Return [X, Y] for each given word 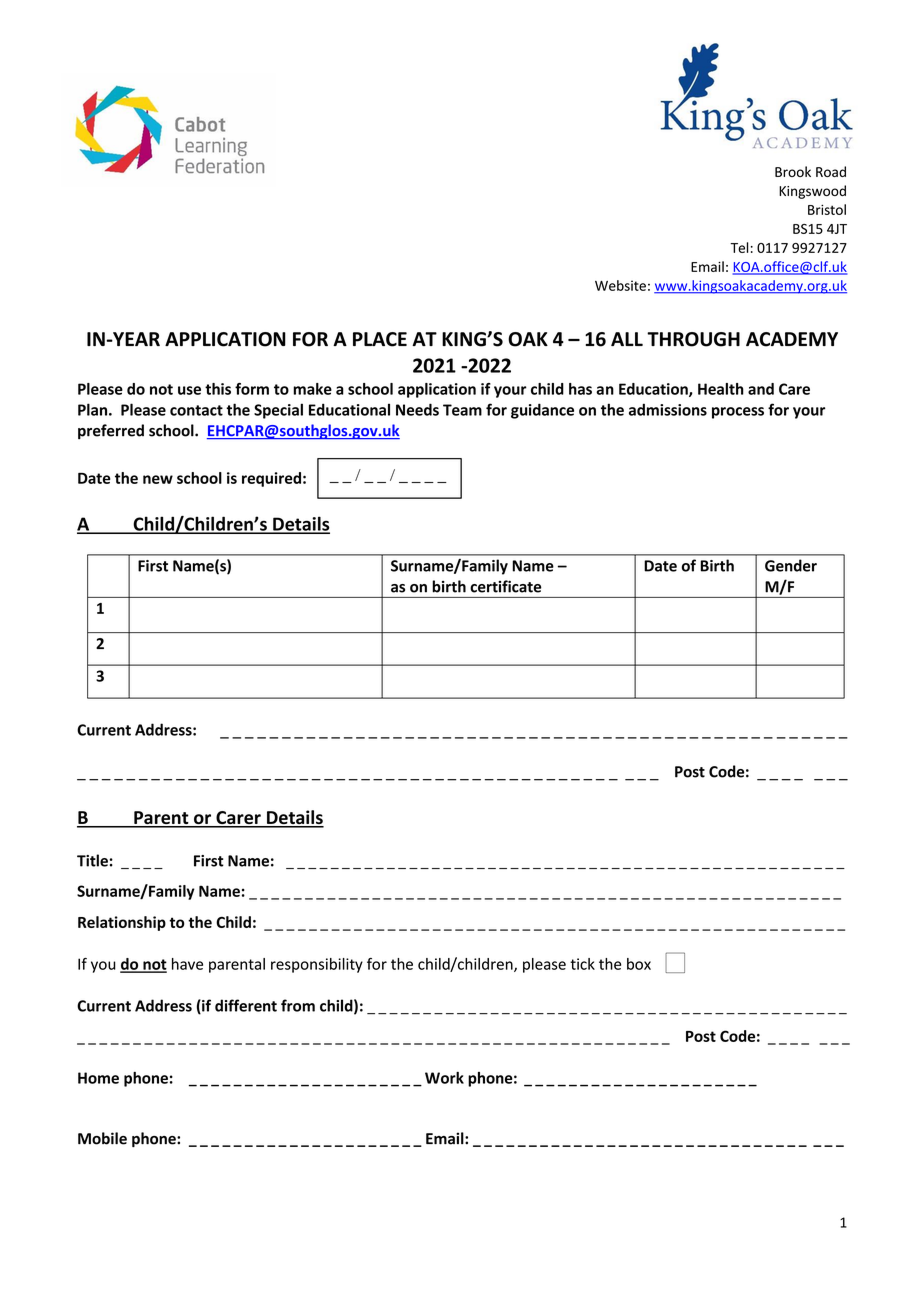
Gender [791, 565]
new [158, 479]
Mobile [102, 1138]
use [189, 390]
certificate [505, 586]
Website [620, 285]
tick [582, 964]
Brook [793, 171]
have [187, 964]
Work [444, 1078]
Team [462, 410]
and [761, 389]
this [218, 389]
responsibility [317, 965]
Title [92, 860]
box [639, 964]
